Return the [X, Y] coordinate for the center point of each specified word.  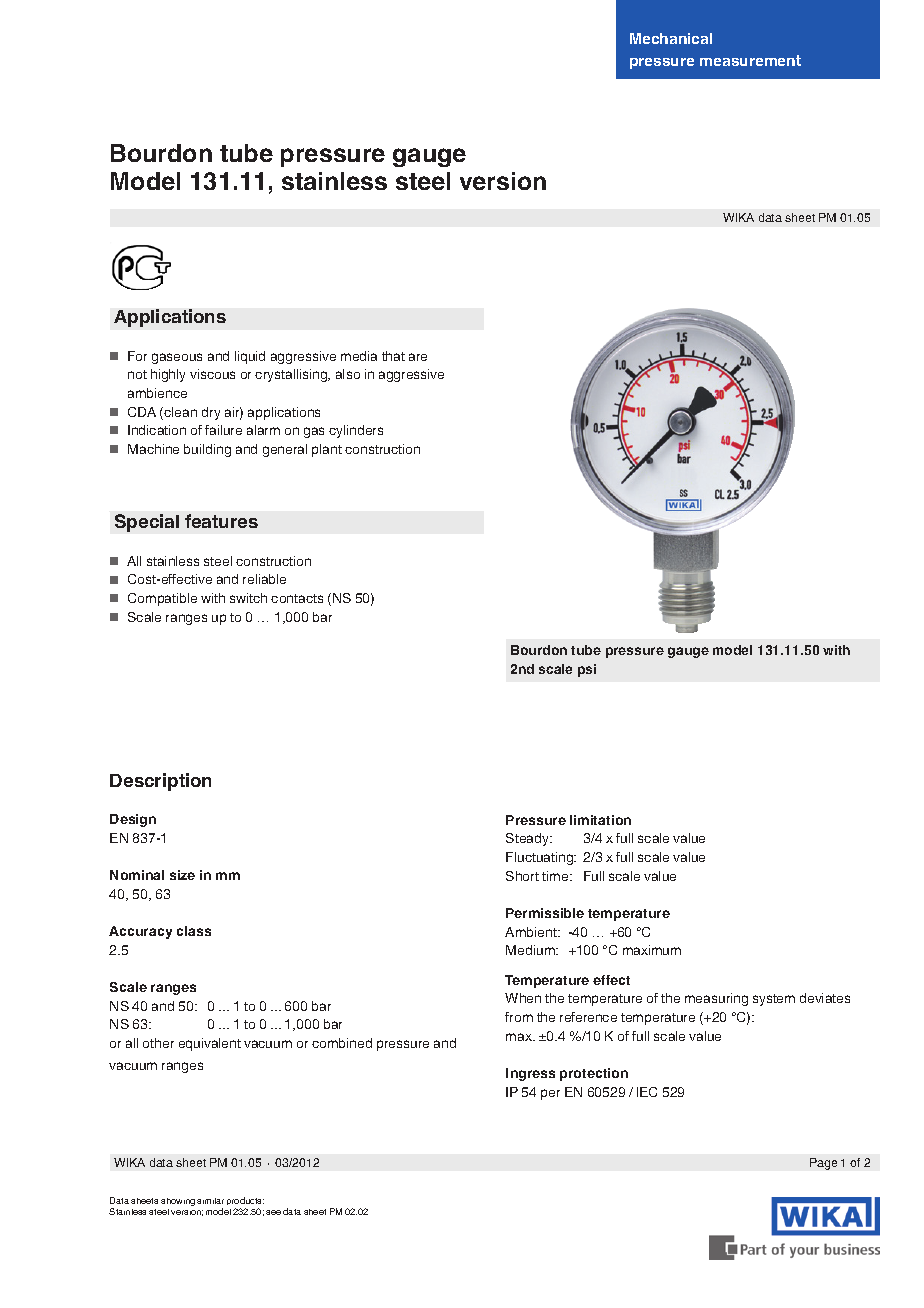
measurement [750, 60]
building [207, 450]
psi [587, 670]
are [418, 357]
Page [823, 1164]
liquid [250, 357]
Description [160, 782]
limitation [600, 820]
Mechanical [671, 38]
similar [210, 1201]
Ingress [530, 1074]
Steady [529, 839]
